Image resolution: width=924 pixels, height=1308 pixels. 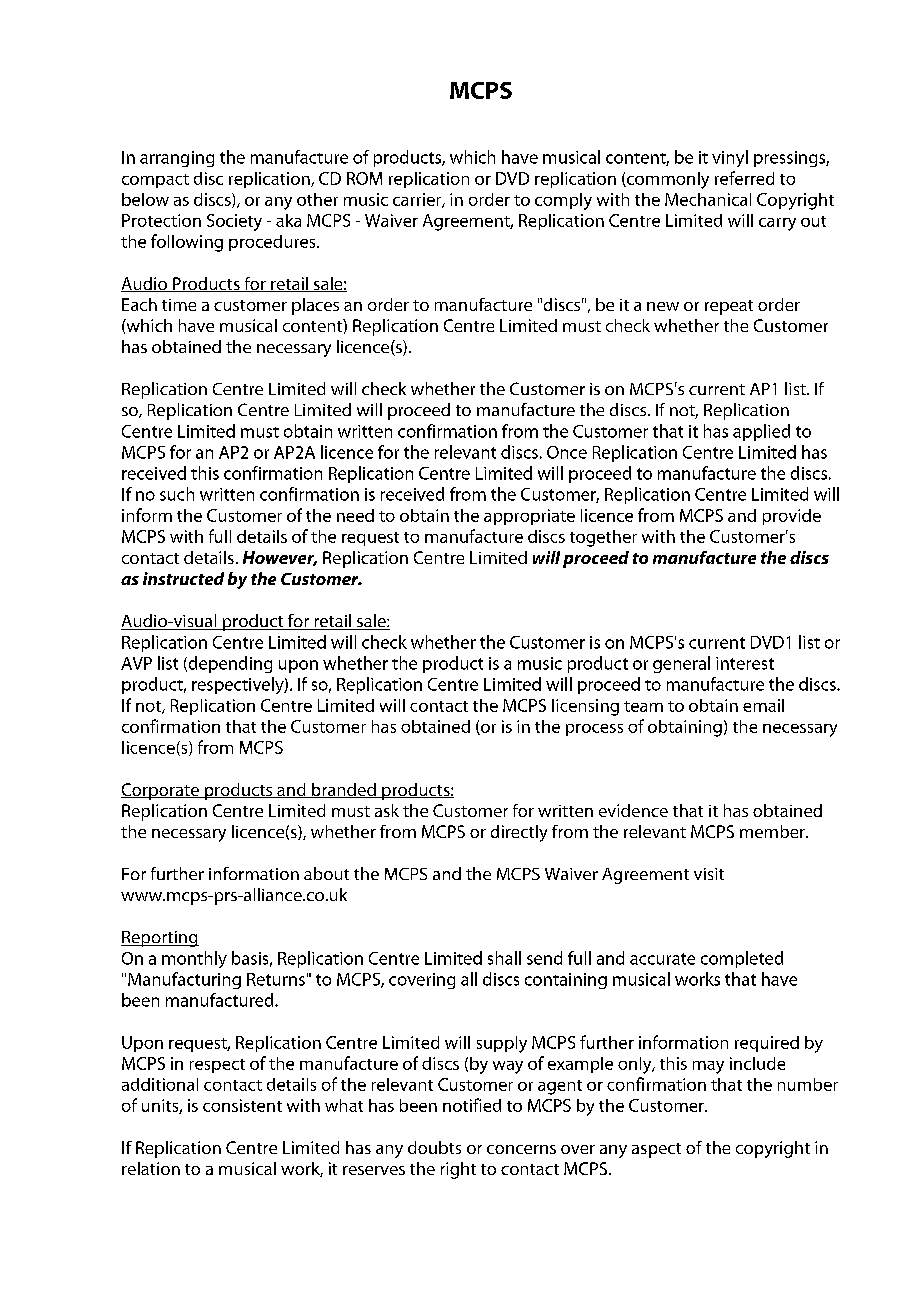 I want to click on consistent, so click(x=242, y=1105).
